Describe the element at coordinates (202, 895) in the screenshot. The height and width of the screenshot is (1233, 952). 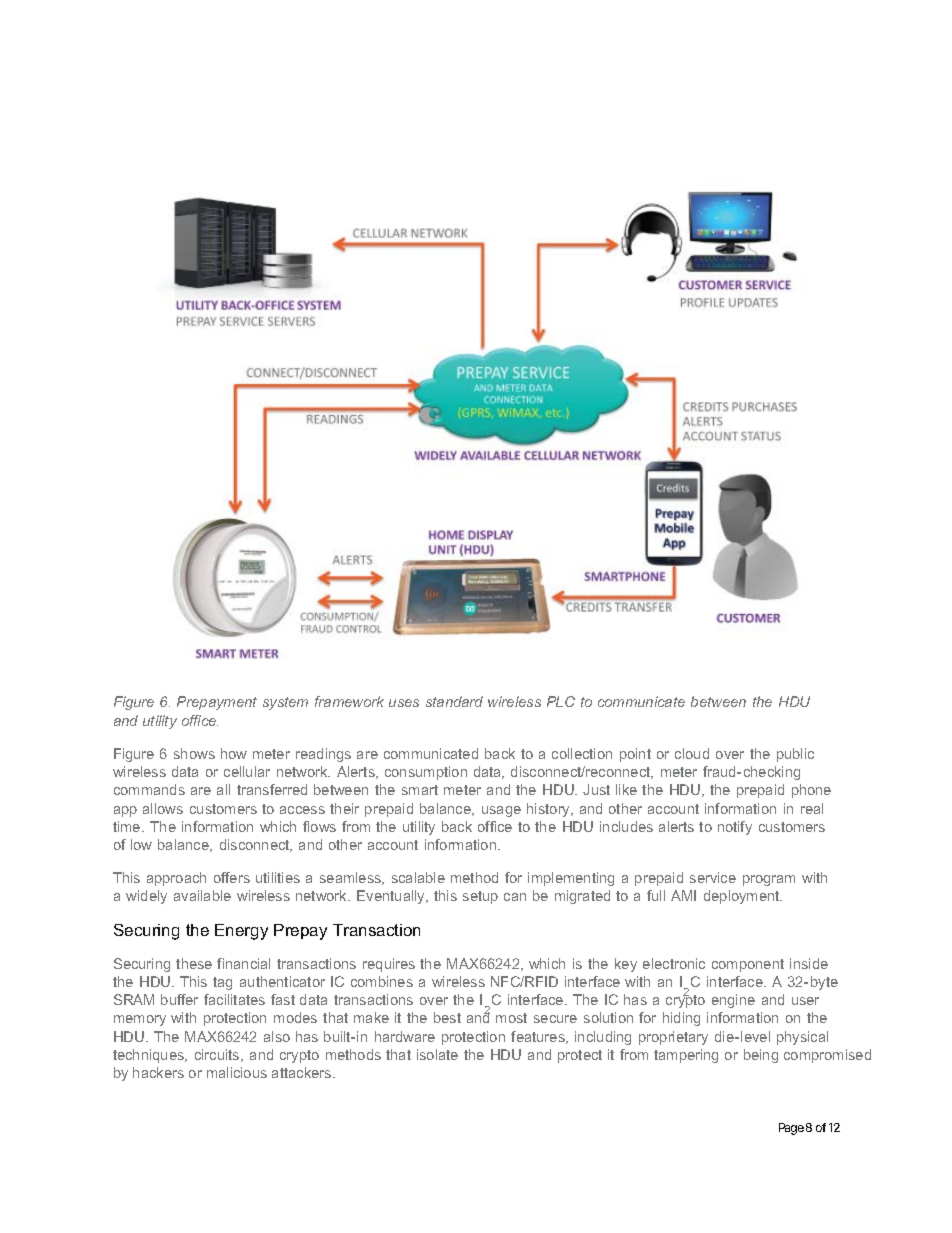
I see `available` at that location.
